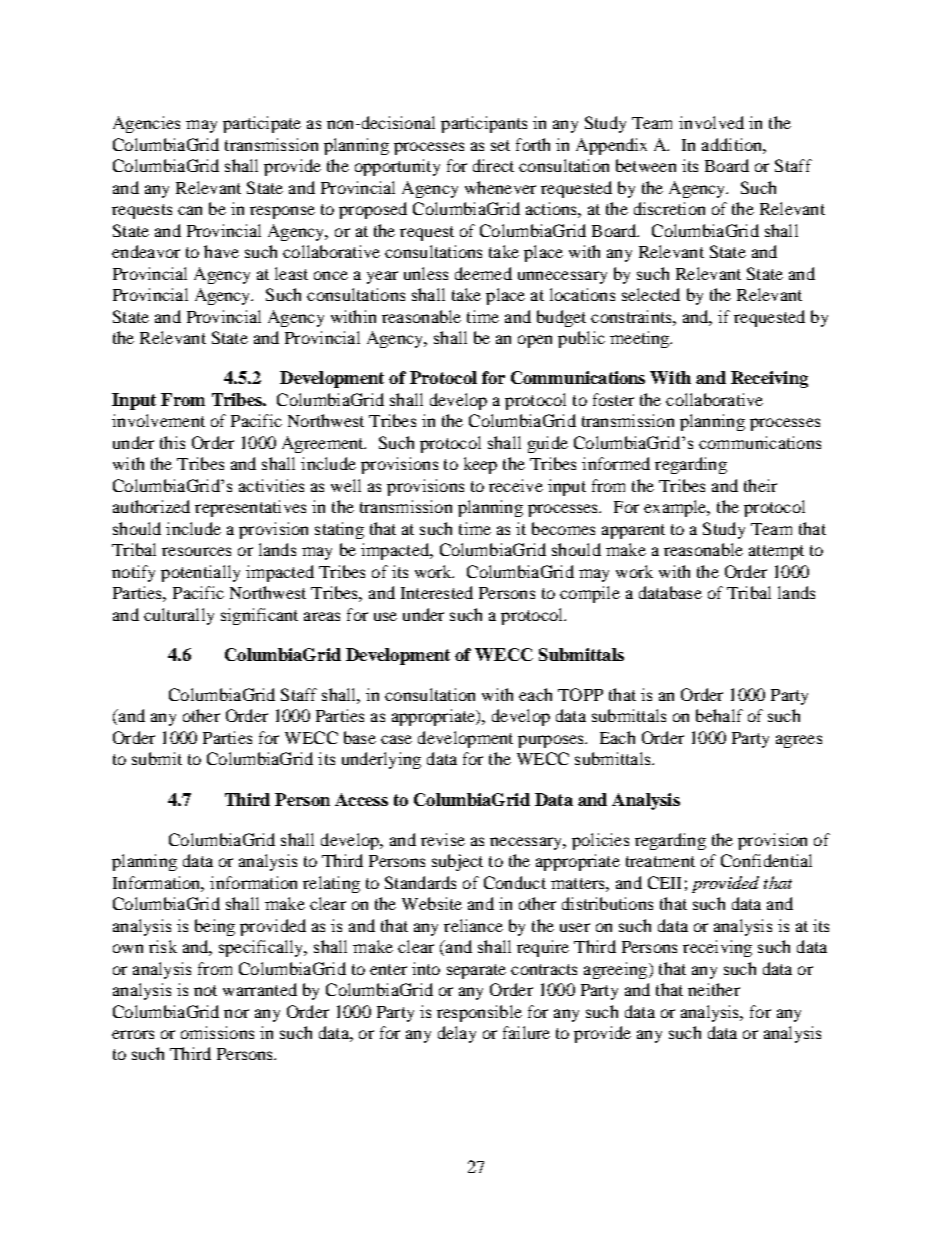  What do you see at coordinates (719, 715) in the page?
I see `behalf` at bounding box center [719, 715].
